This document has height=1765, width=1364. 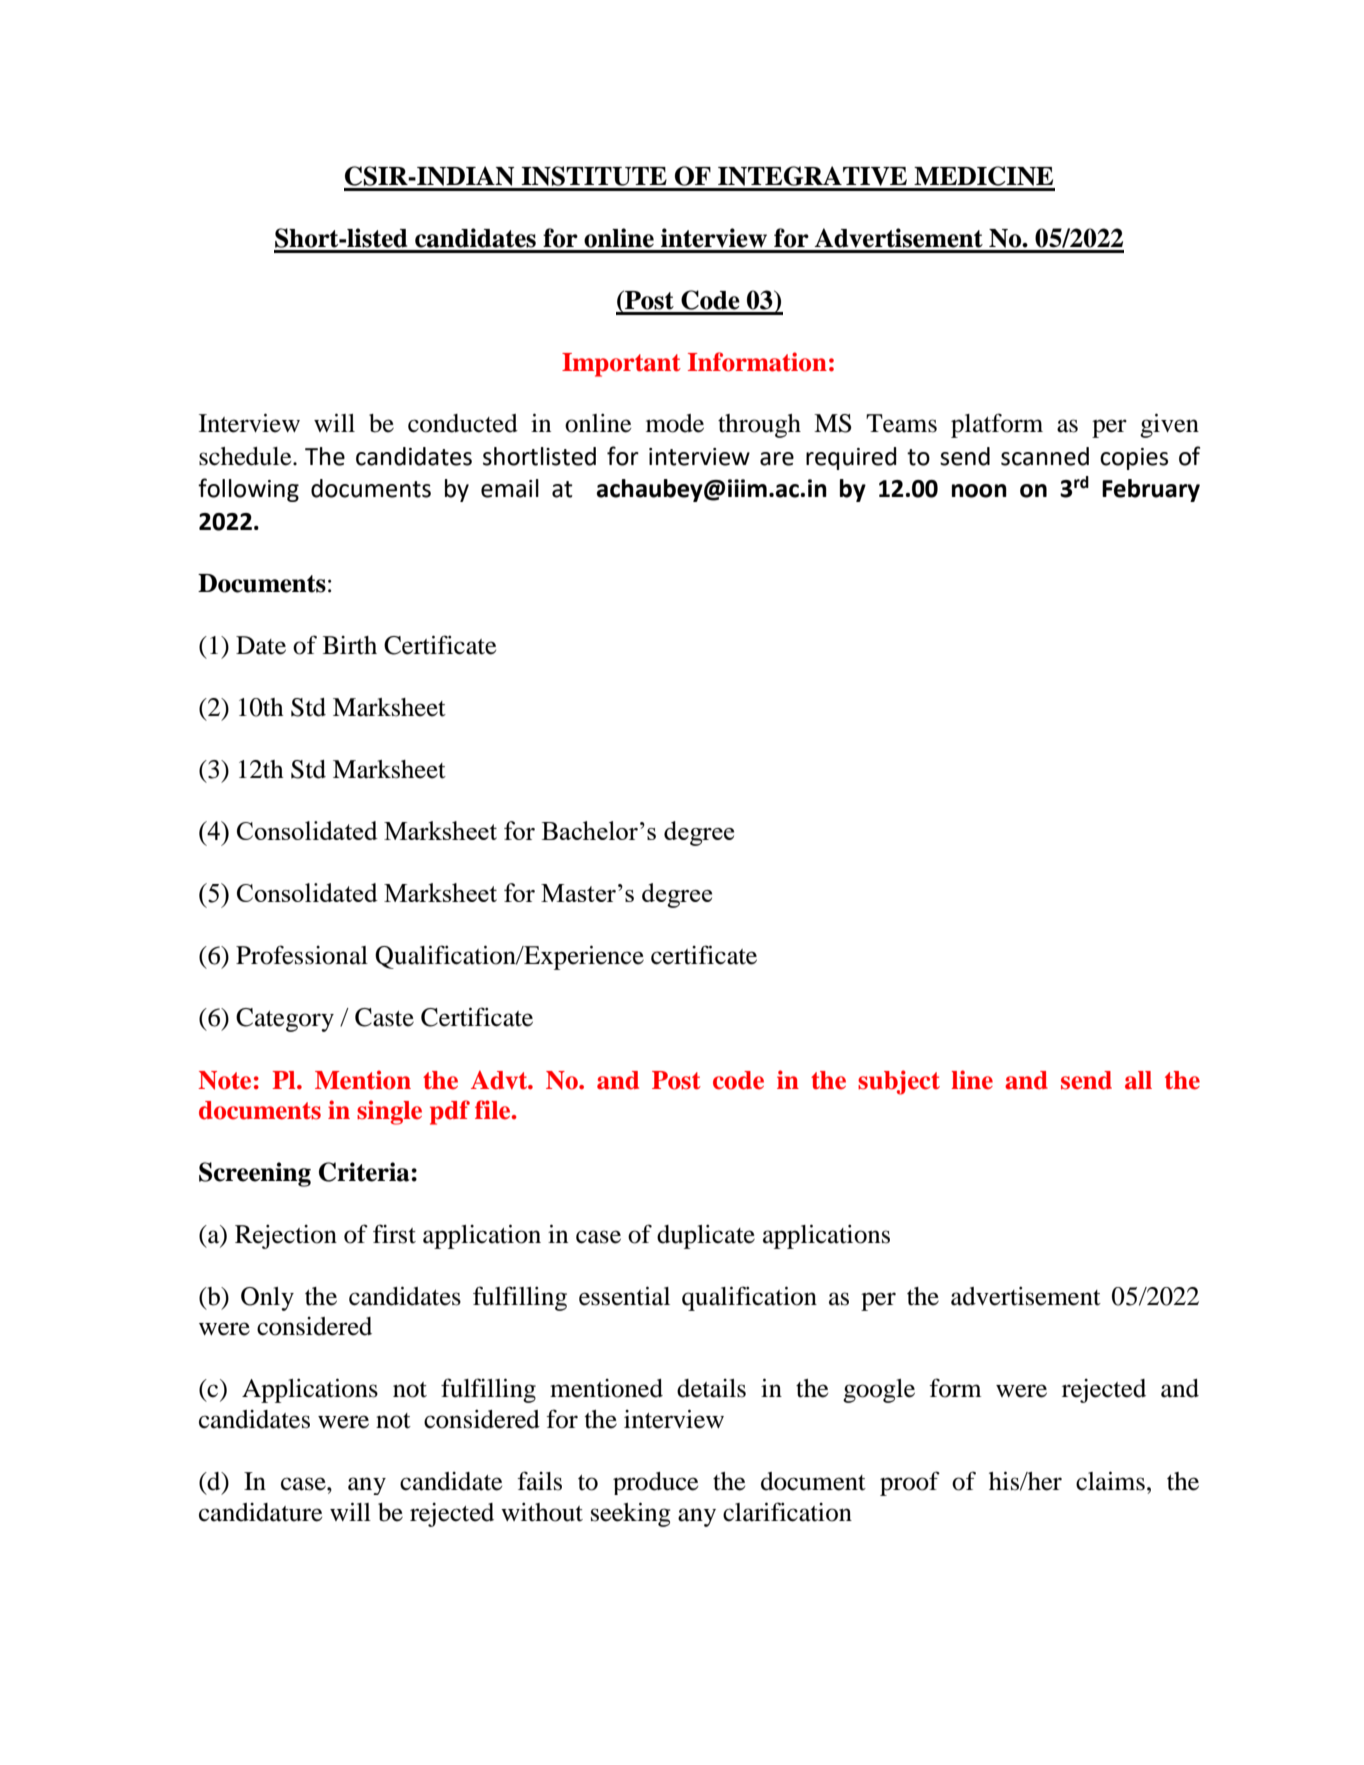 I want to click on Rejection, so click(x=286, y=1237).
